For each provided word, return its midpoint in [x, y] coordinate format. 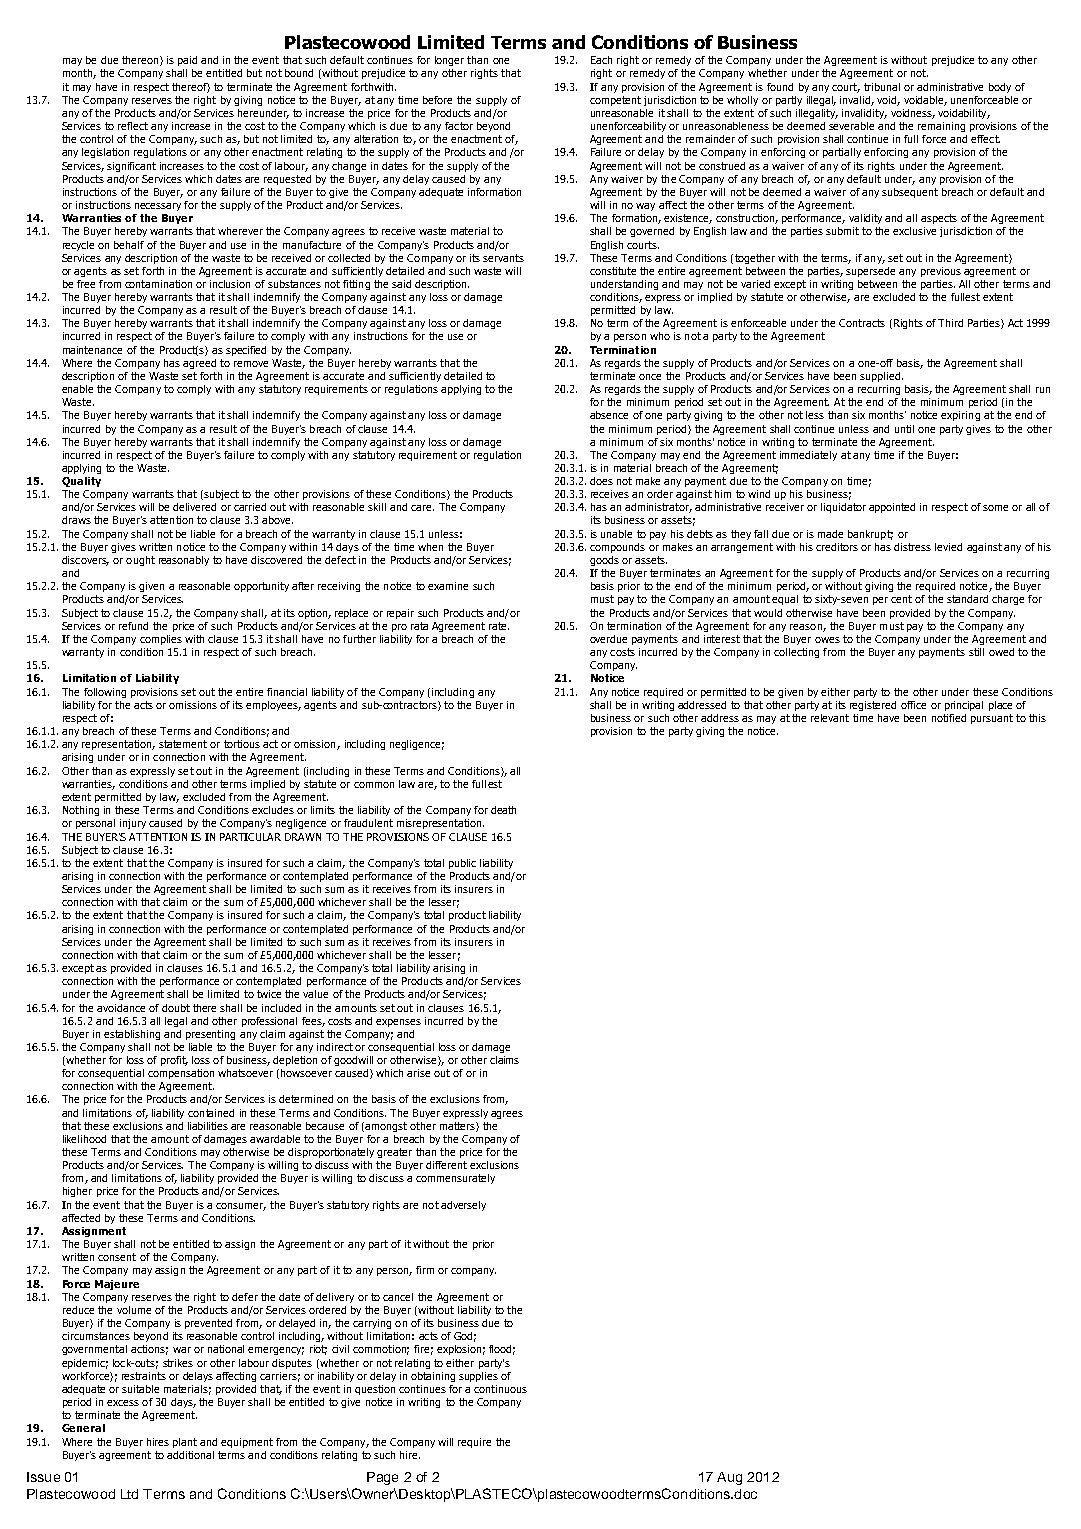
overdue [608, 639]
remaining [941, 127]
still [976, 652]
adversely [463, 1206]
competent [615, 101]
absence [609, 415]
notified [949, 718]
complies [161, 640]
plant [185, 1443]
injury [133, 824]
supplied [880, 377]
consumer [241, 1207]
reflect [133, 126]
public [462, 864]
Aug [729, 1478]
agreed [199, 364]
